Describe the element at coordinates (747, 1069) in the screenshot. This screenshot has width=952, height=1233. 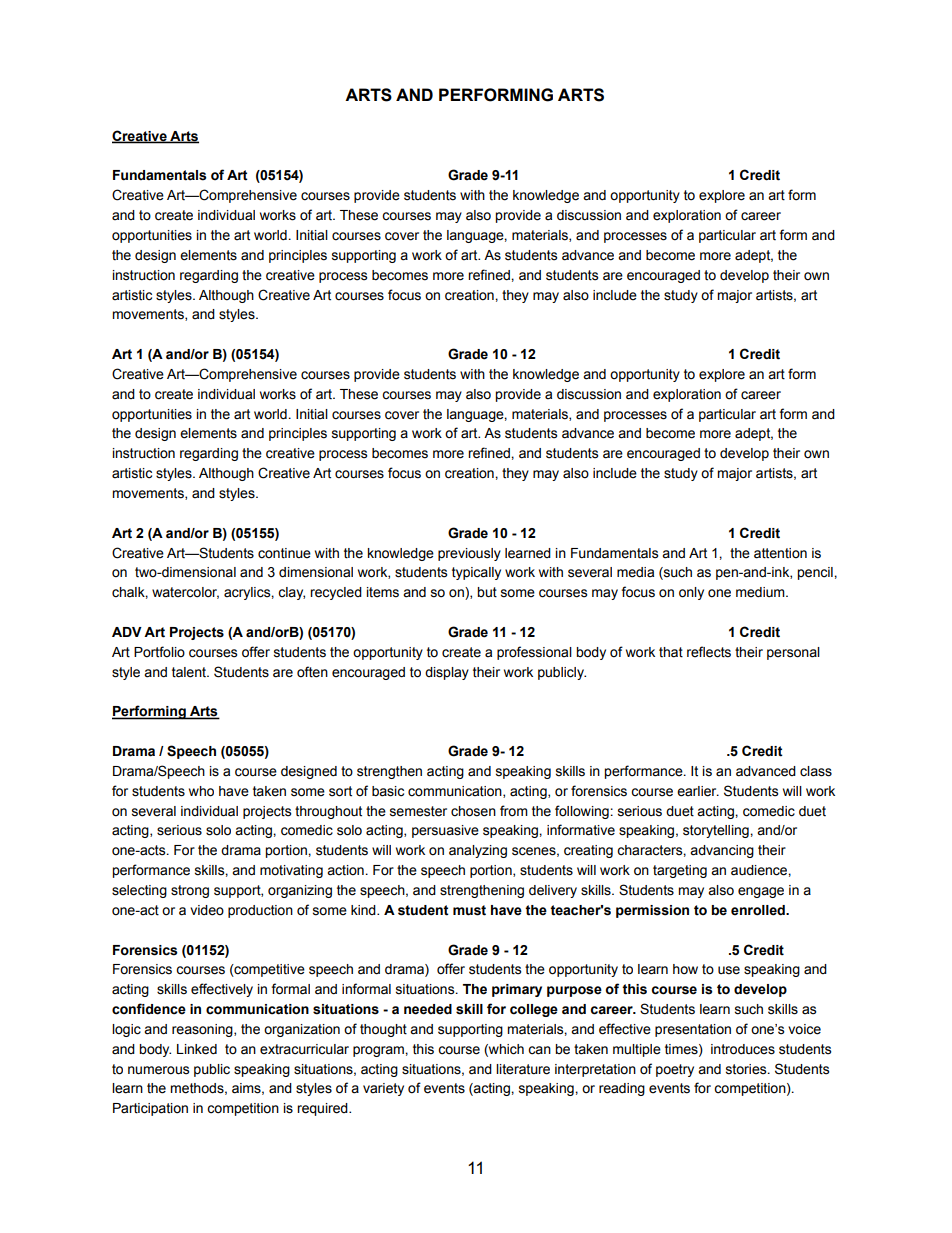
I see `stories` at that location.
